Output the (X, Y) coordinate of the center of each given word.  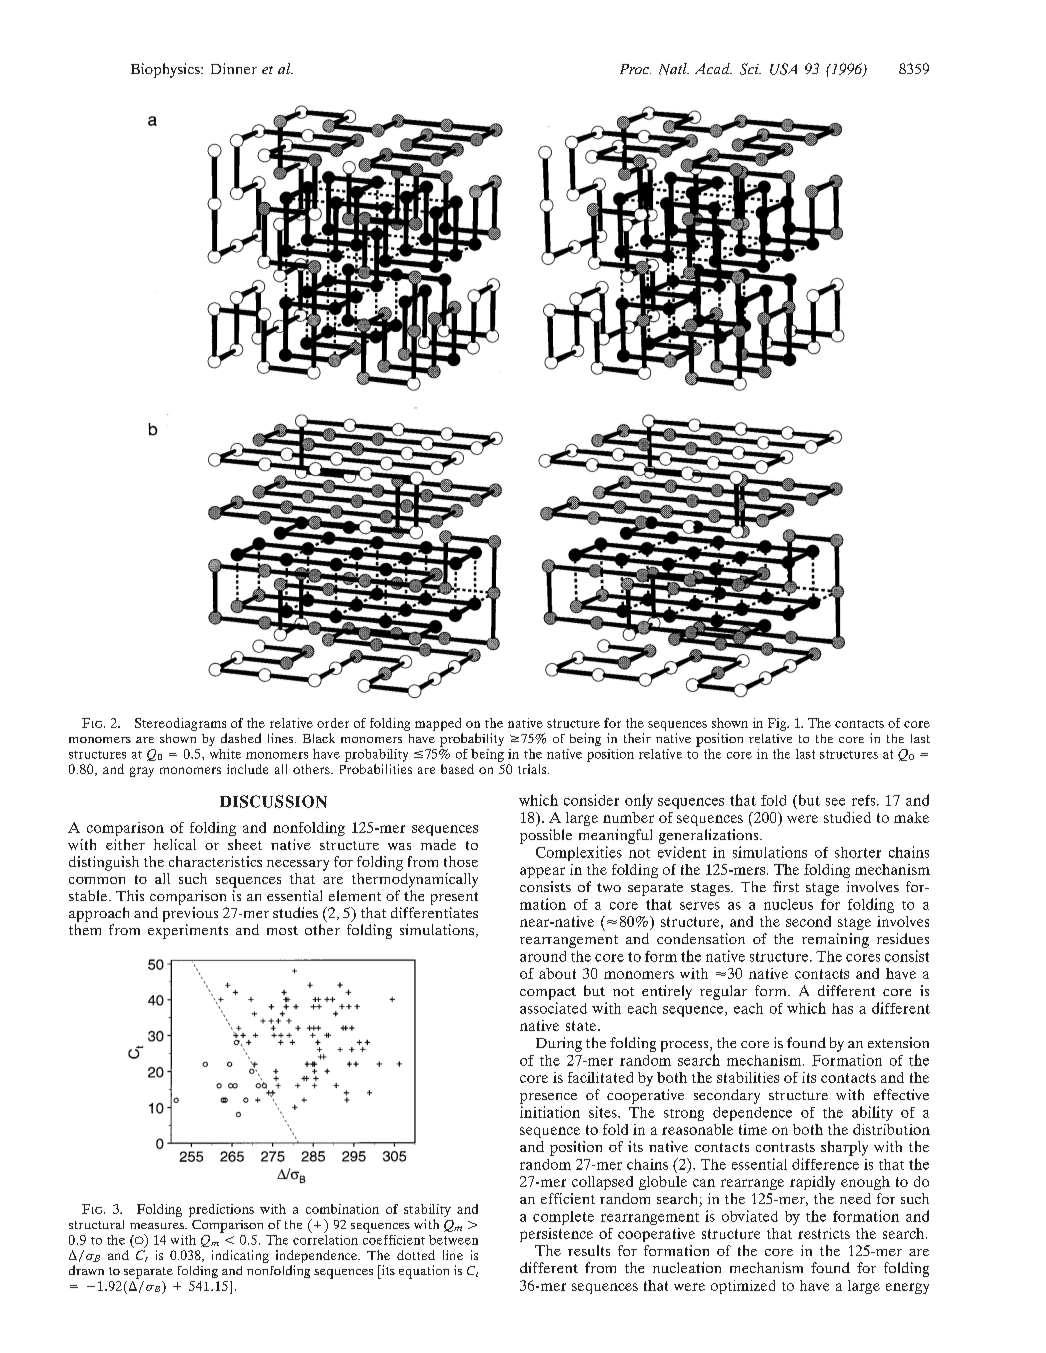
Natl (674, 69)
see (835, 802)
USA (783, 69)
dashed (241, 738)
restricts (824, 1233)
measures (158, 1226)
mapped (438, 724)
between (453, 1240)
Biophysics (166, 70)
